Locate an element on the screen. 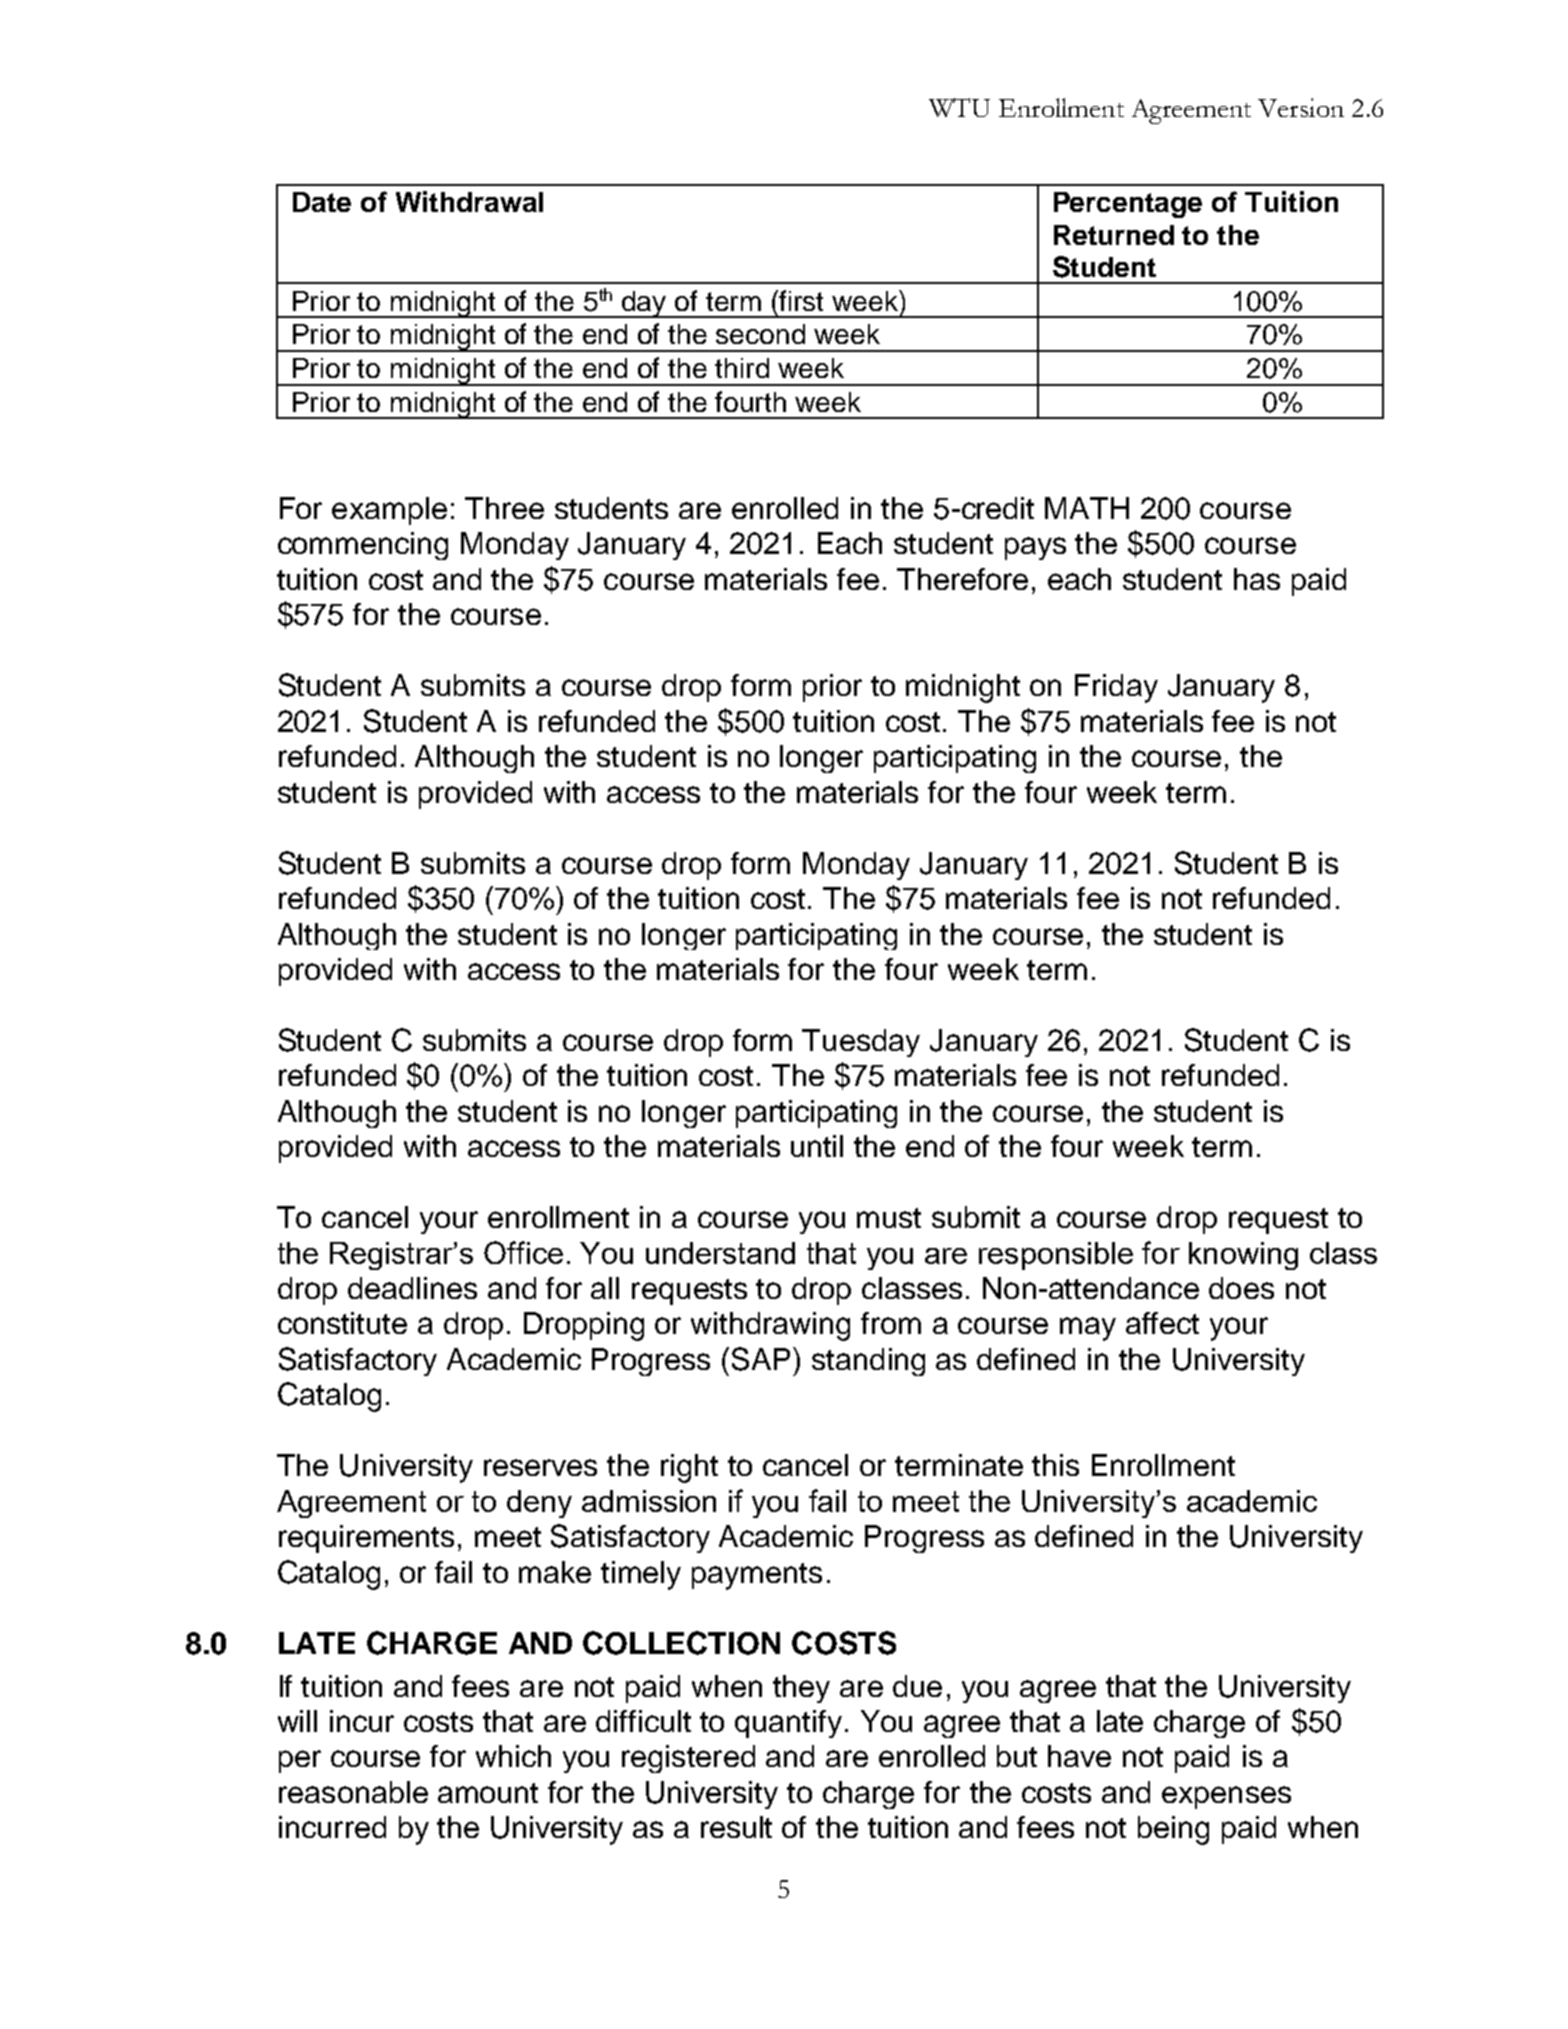 The width and height of the screenshot is (1568, 2029). Date is located at coordinates (322, 202).
